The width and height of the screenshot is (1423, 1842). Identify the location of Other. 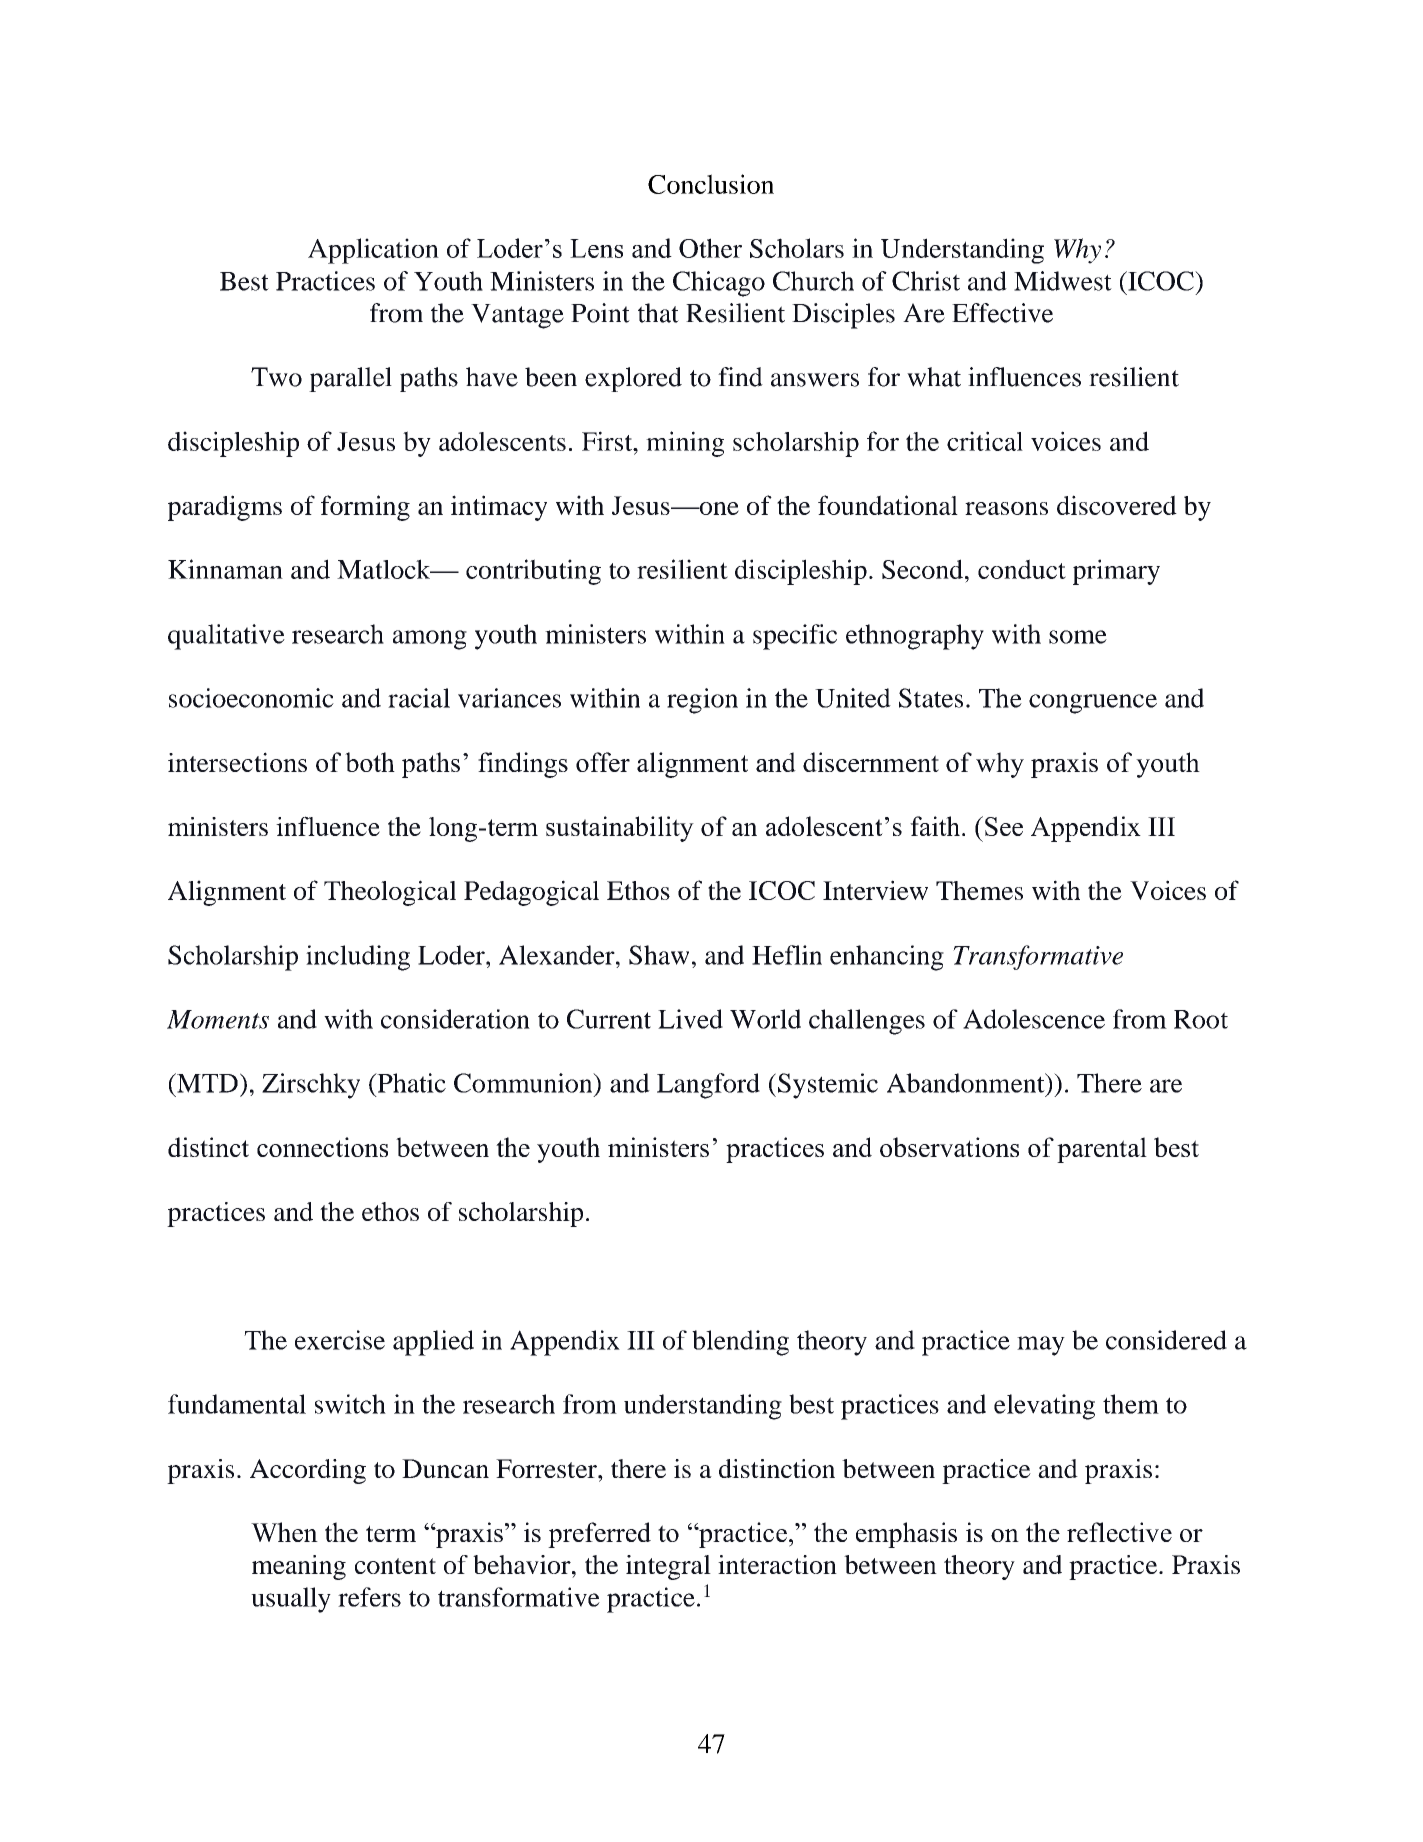
(710, 248).
